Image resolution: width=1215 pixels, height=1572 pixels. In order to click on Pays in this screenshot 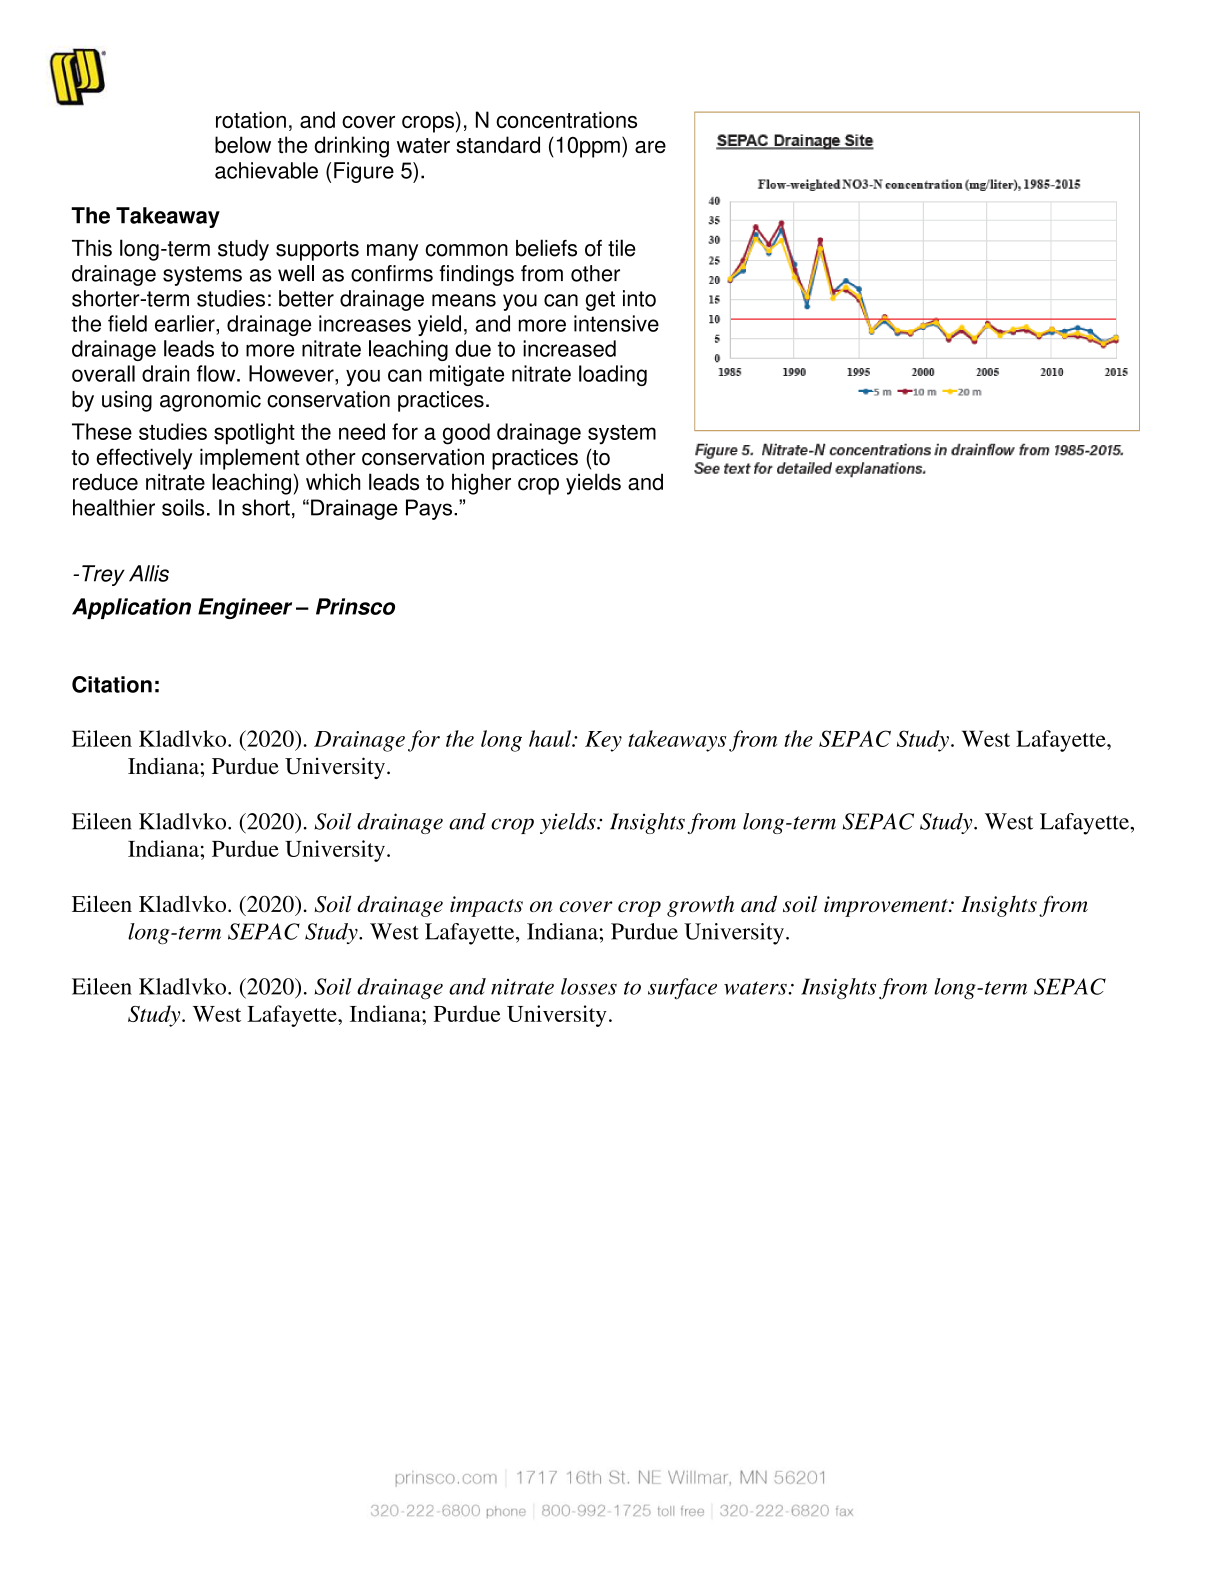, I will do `click(429, 509)`.
